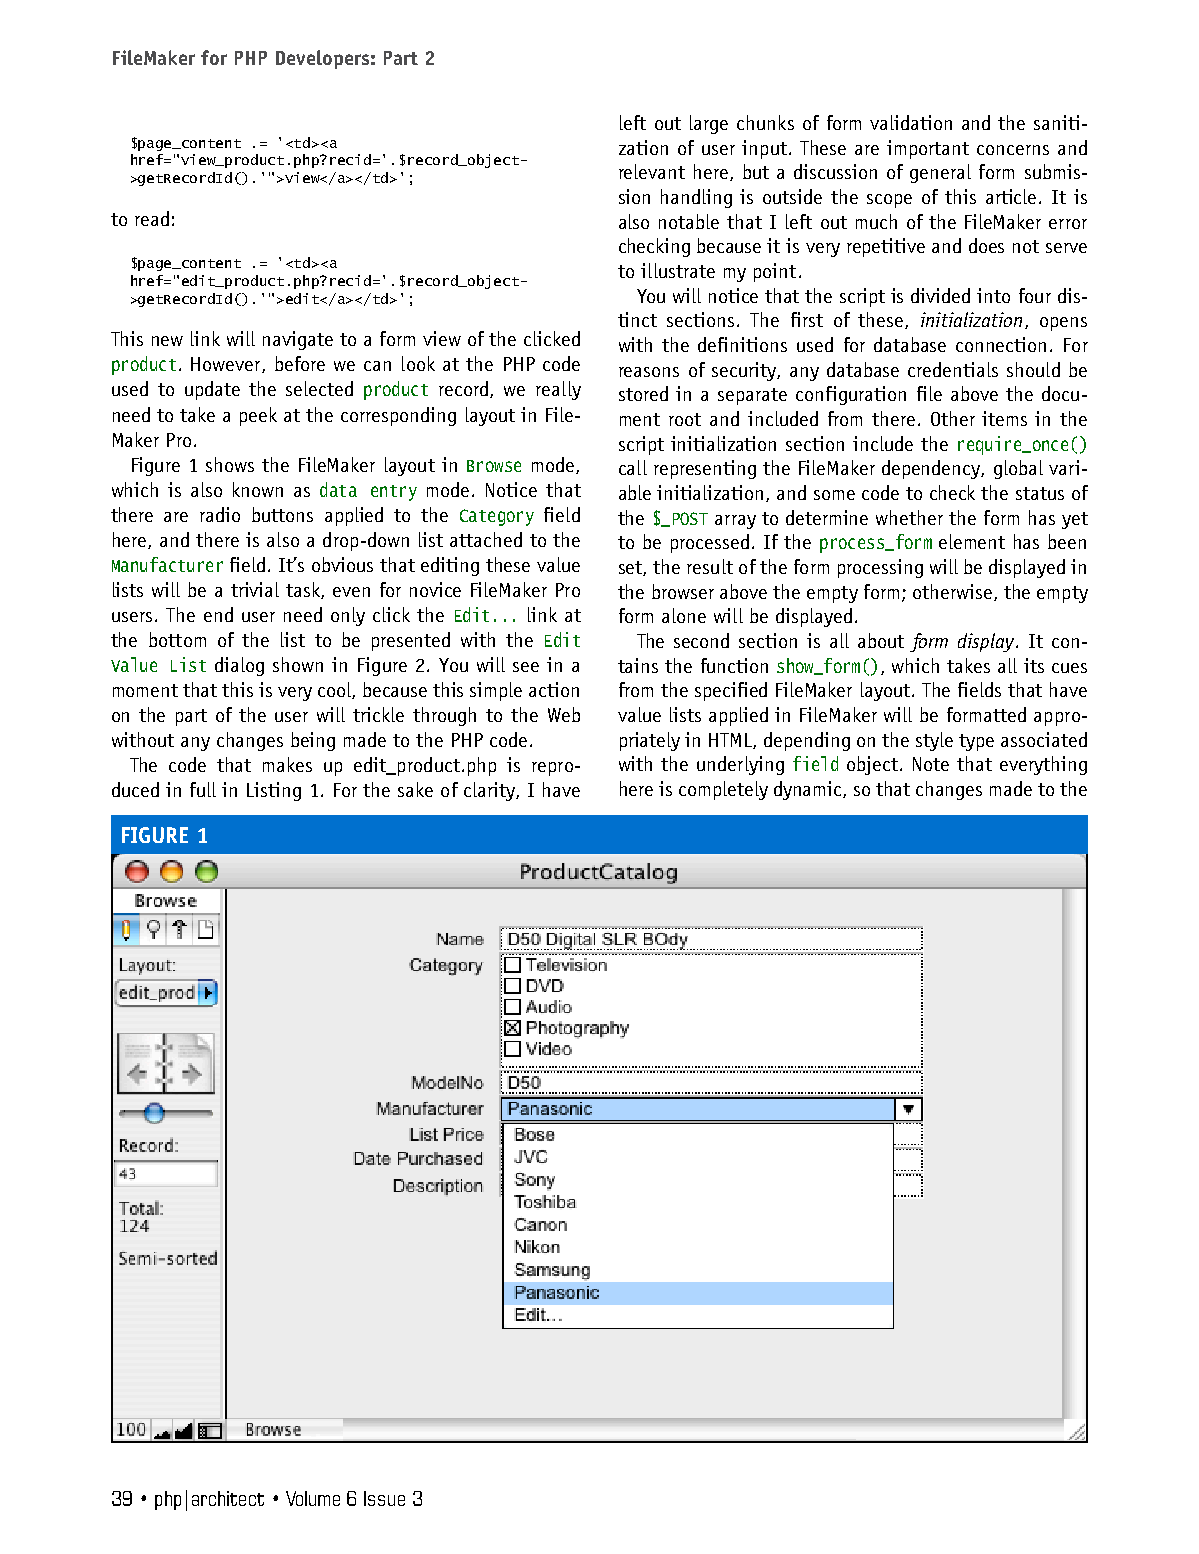  I want to click on sake, so click(415, 789).
